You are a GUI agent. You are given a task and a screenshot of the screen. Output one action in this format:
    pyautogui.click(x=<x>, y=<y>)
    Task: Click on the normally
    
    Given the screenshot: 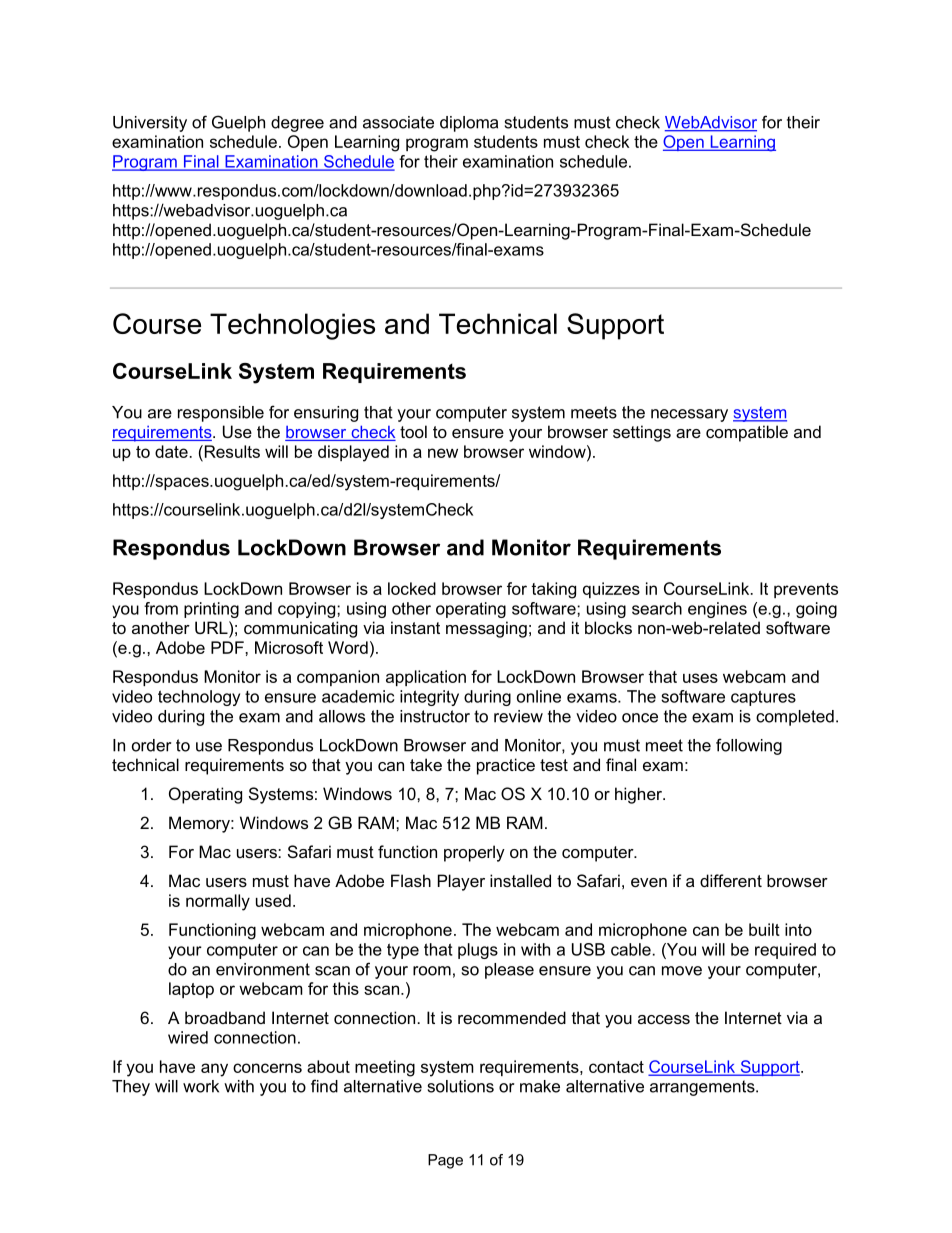 What is the action you would take?
    pyautogui.click(x=218, y=902)
